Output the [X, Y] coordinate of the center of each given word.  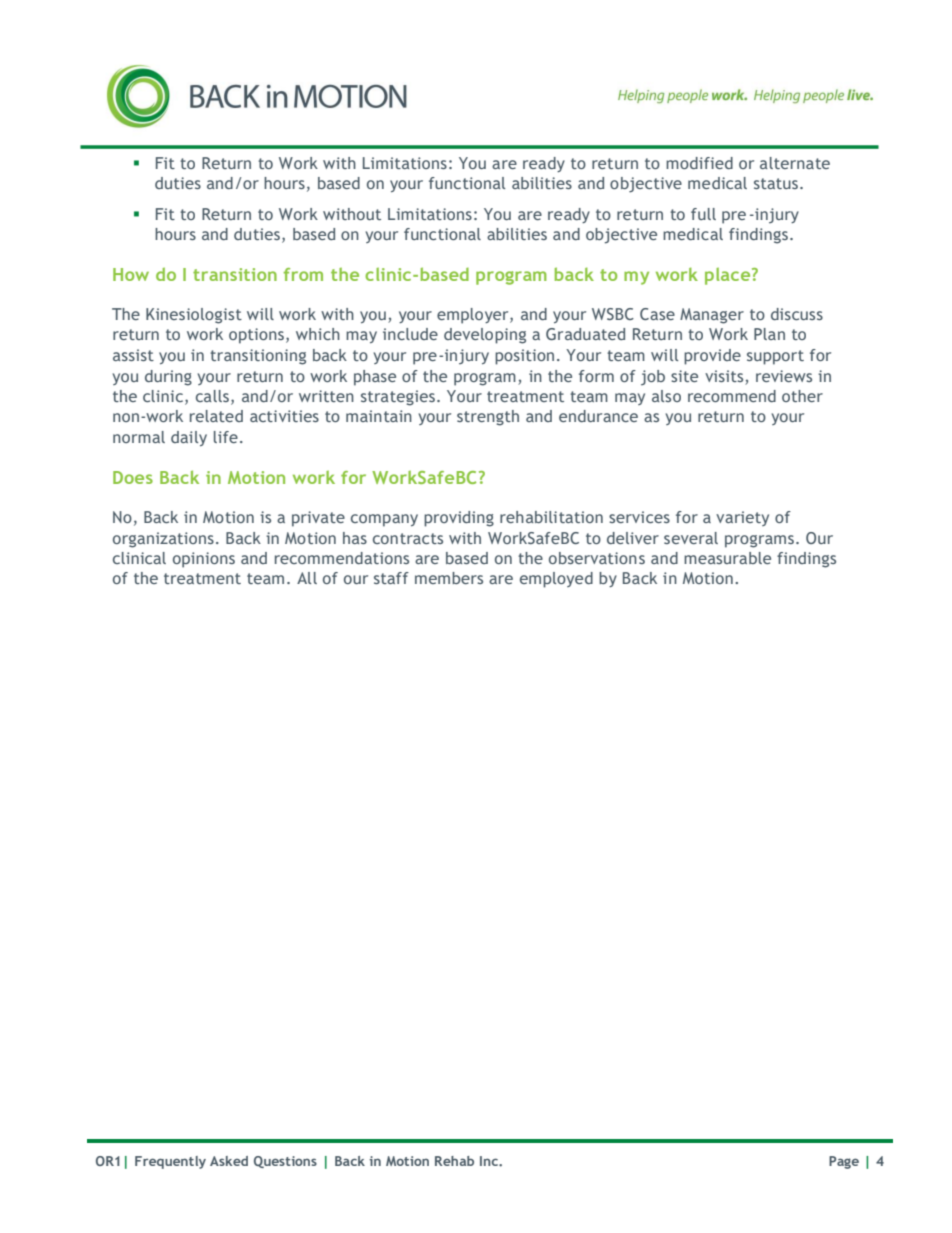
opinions [204, 560]
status [776, 183]
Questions [285, 1162]
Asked [229, 1161]
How [131, 274]
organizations [163, 540]
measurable [727, 558]
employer [474, 316]
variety [742, 518]
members [449, 578]
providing [459, 519]
